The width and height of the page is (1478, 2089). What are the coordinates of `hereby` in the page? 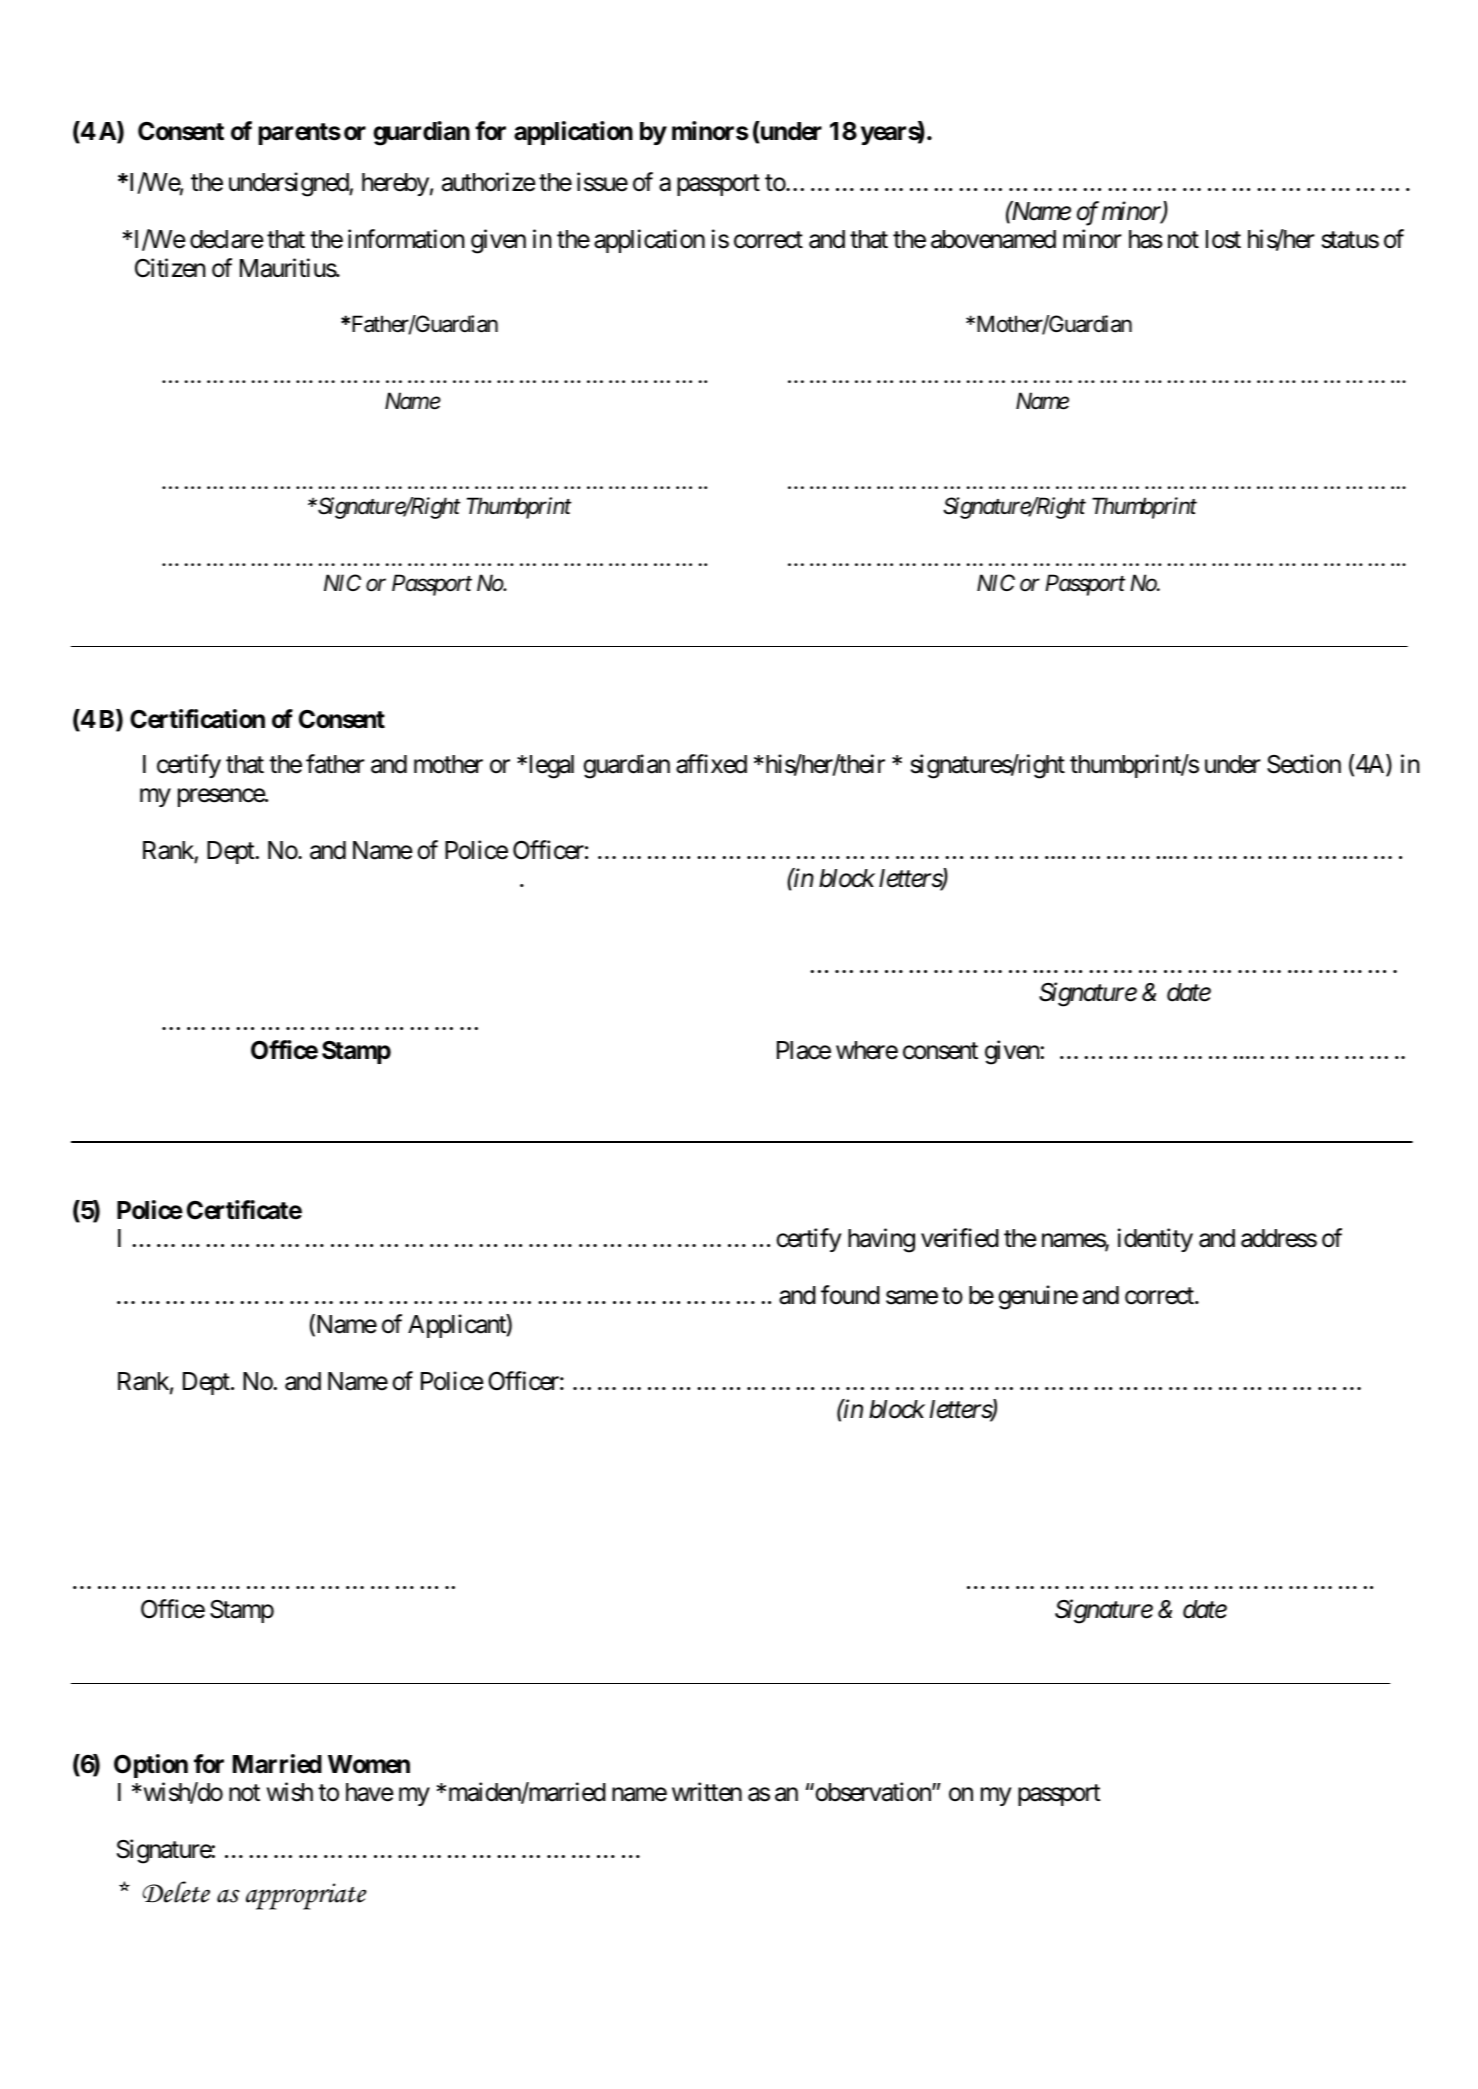 It's located at (395, 184).
